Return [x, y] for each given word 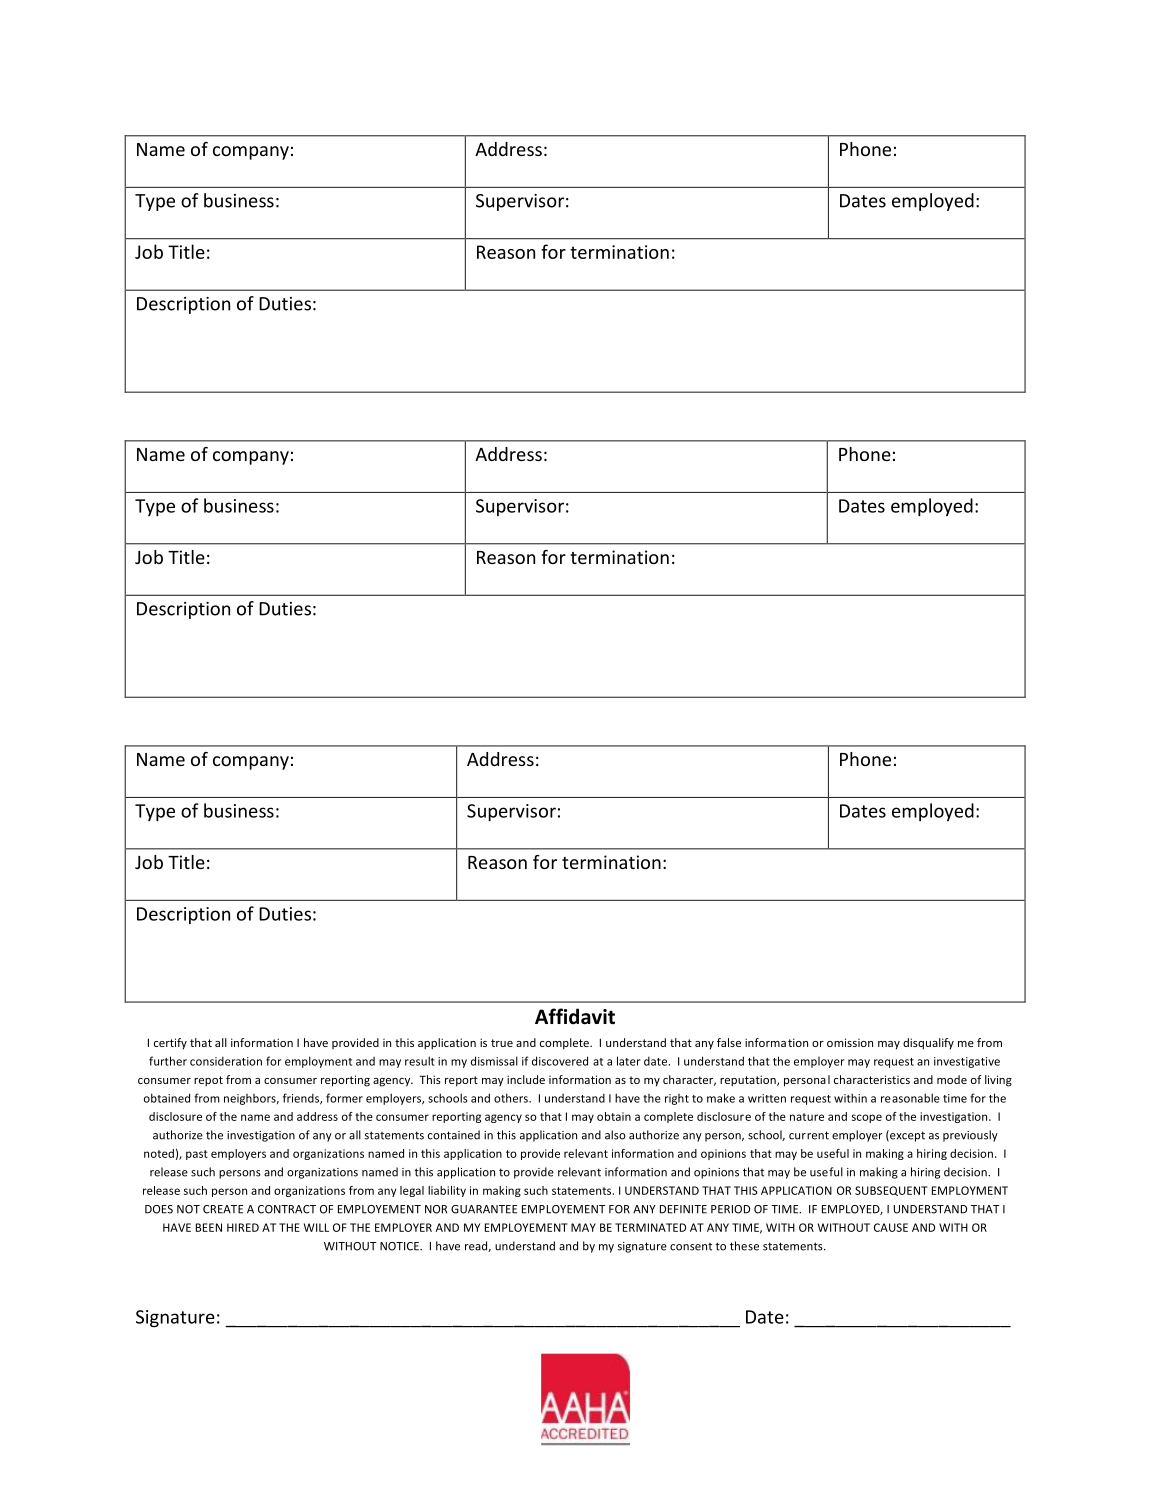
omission [850, 1042]
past [197, 1155]
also [615, 1135]
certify [170, 1044]
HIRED [243, 1227]
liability [447, 1191]
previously [970, 1136]
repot [208, 1081]
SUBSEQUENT [891, 1191]
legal [412, 1191]
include [526, 1079]
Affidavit [575, 1016]
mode [952, 1079]
